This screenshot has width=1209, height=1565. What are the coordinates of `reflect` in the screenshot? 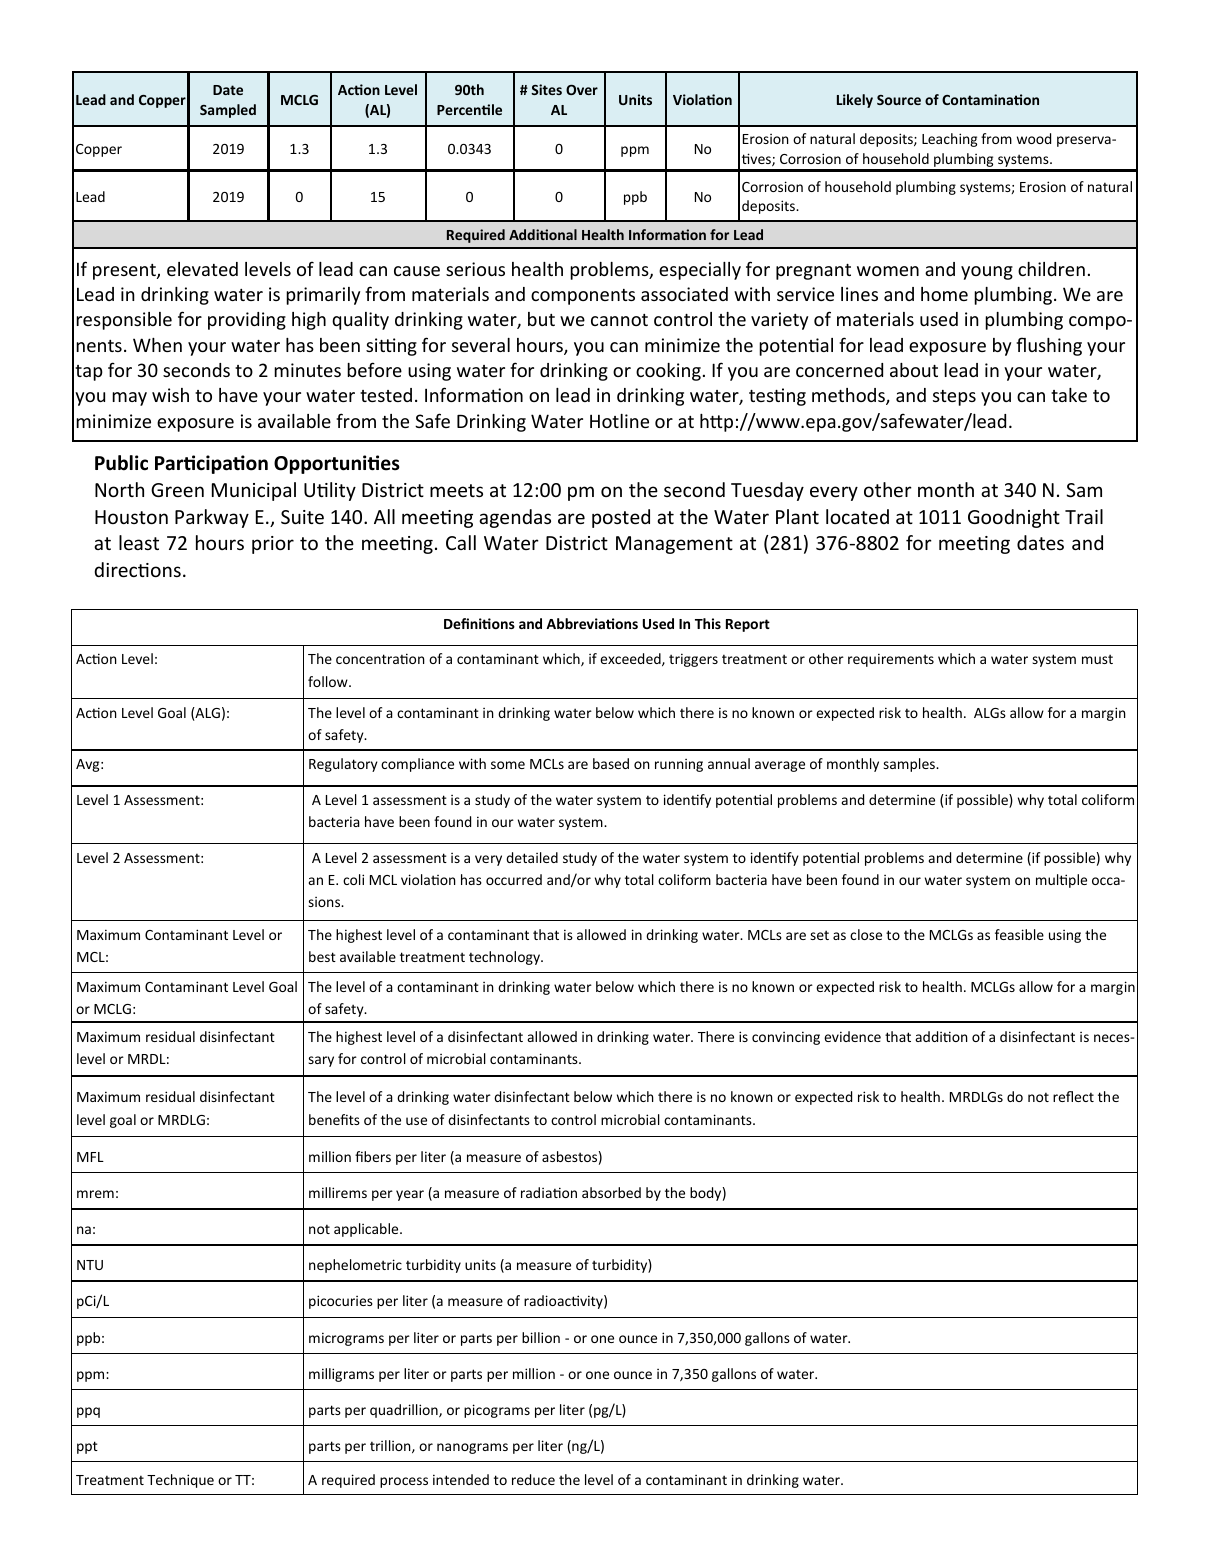 It's located at (1073, 1096).
